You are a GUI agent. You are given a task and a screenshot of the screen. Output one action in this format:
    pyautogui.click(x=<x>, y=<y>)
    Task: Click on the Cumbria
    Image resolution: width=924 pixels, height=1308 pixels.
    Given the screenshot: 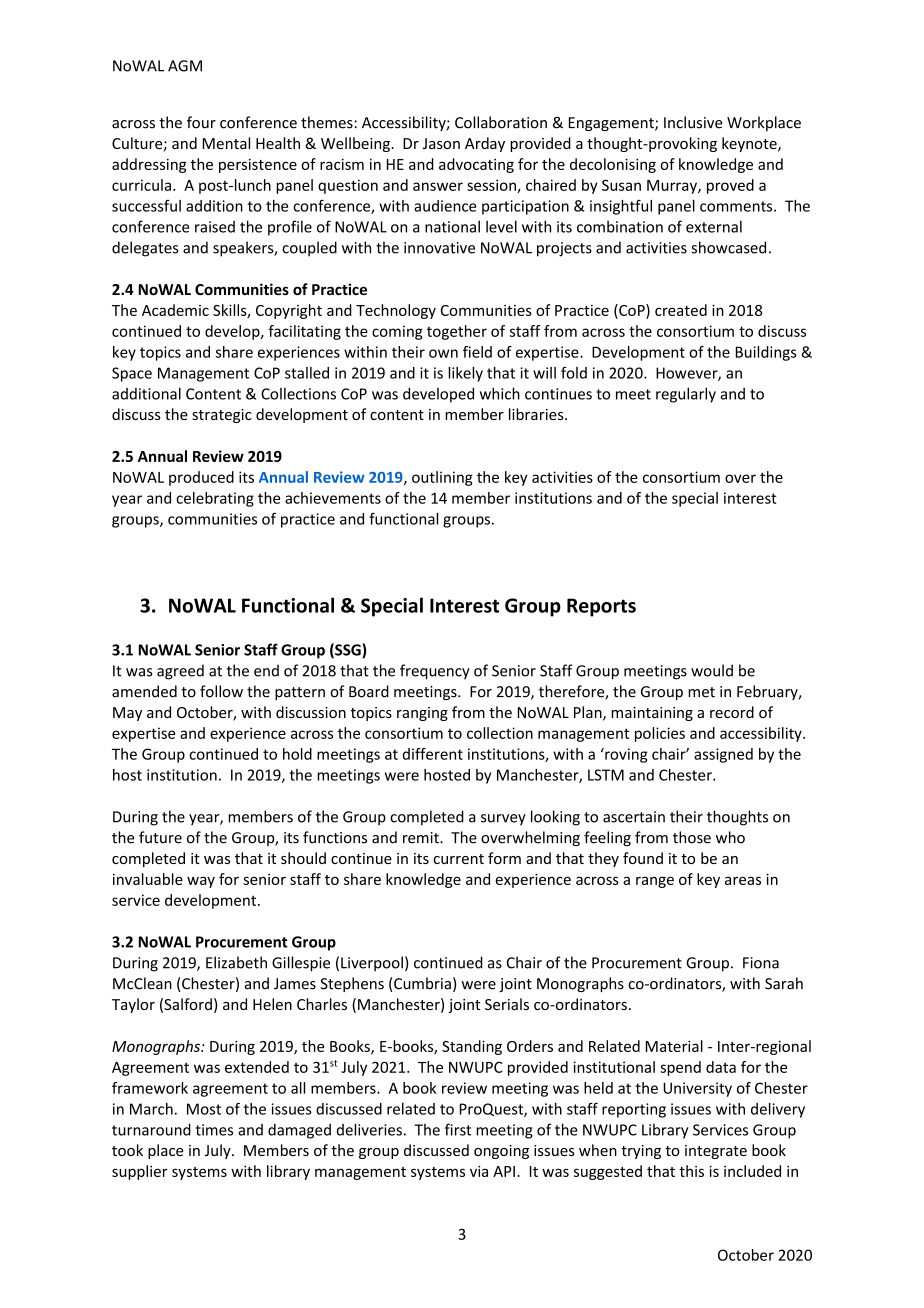 What is the action you would take?
    pyautogui.click(x=422, y=983)
